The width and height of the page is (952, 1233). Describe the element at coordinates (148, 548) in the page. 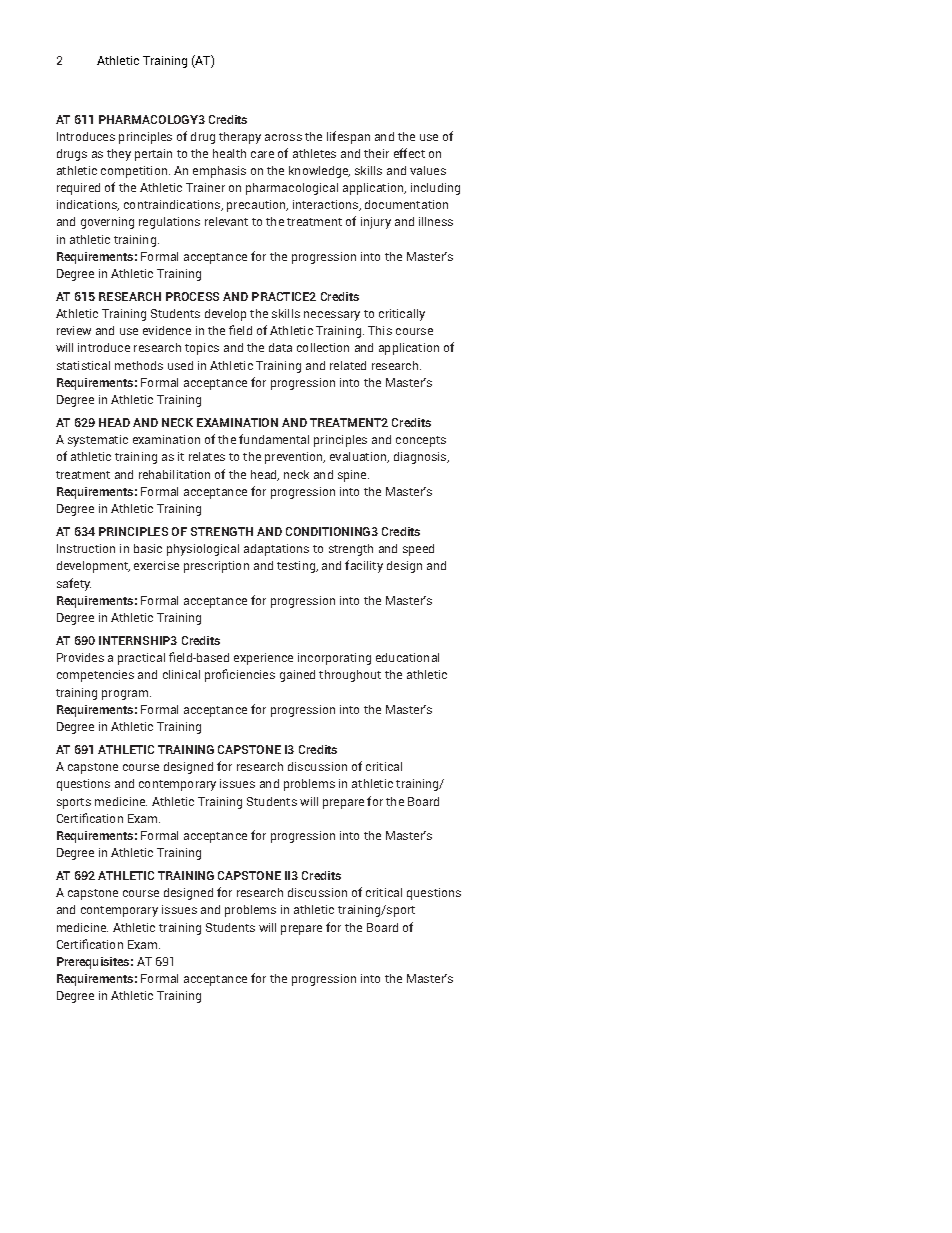

I see `basic` at that location.
